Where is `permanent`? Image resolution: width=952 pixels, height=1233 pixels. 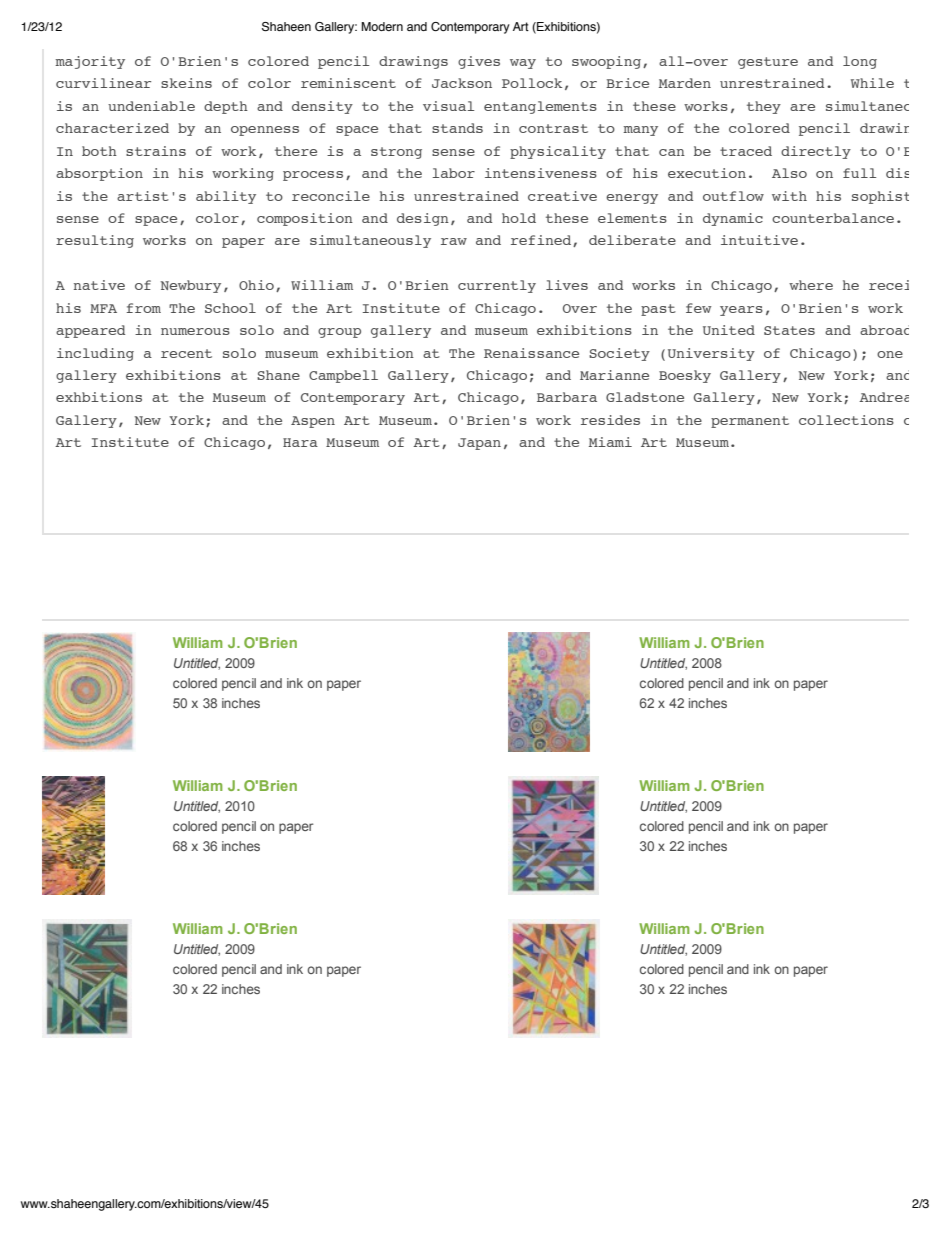 permanent is located at coordinates (750, 422).
